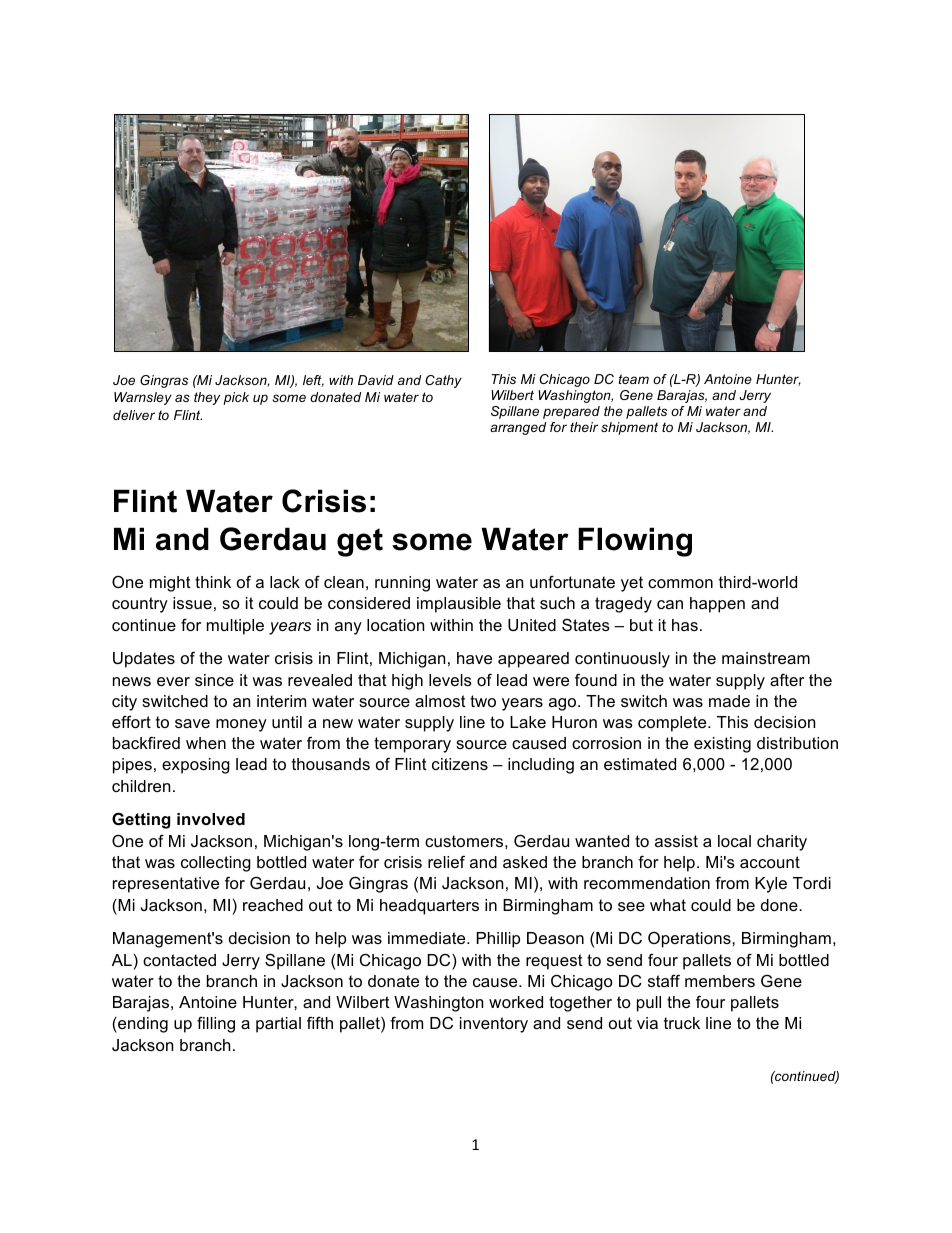 This image has width=952, height=1233. Describe the element at coordinates (211, 819) in the image. I see `involved` at that location.
